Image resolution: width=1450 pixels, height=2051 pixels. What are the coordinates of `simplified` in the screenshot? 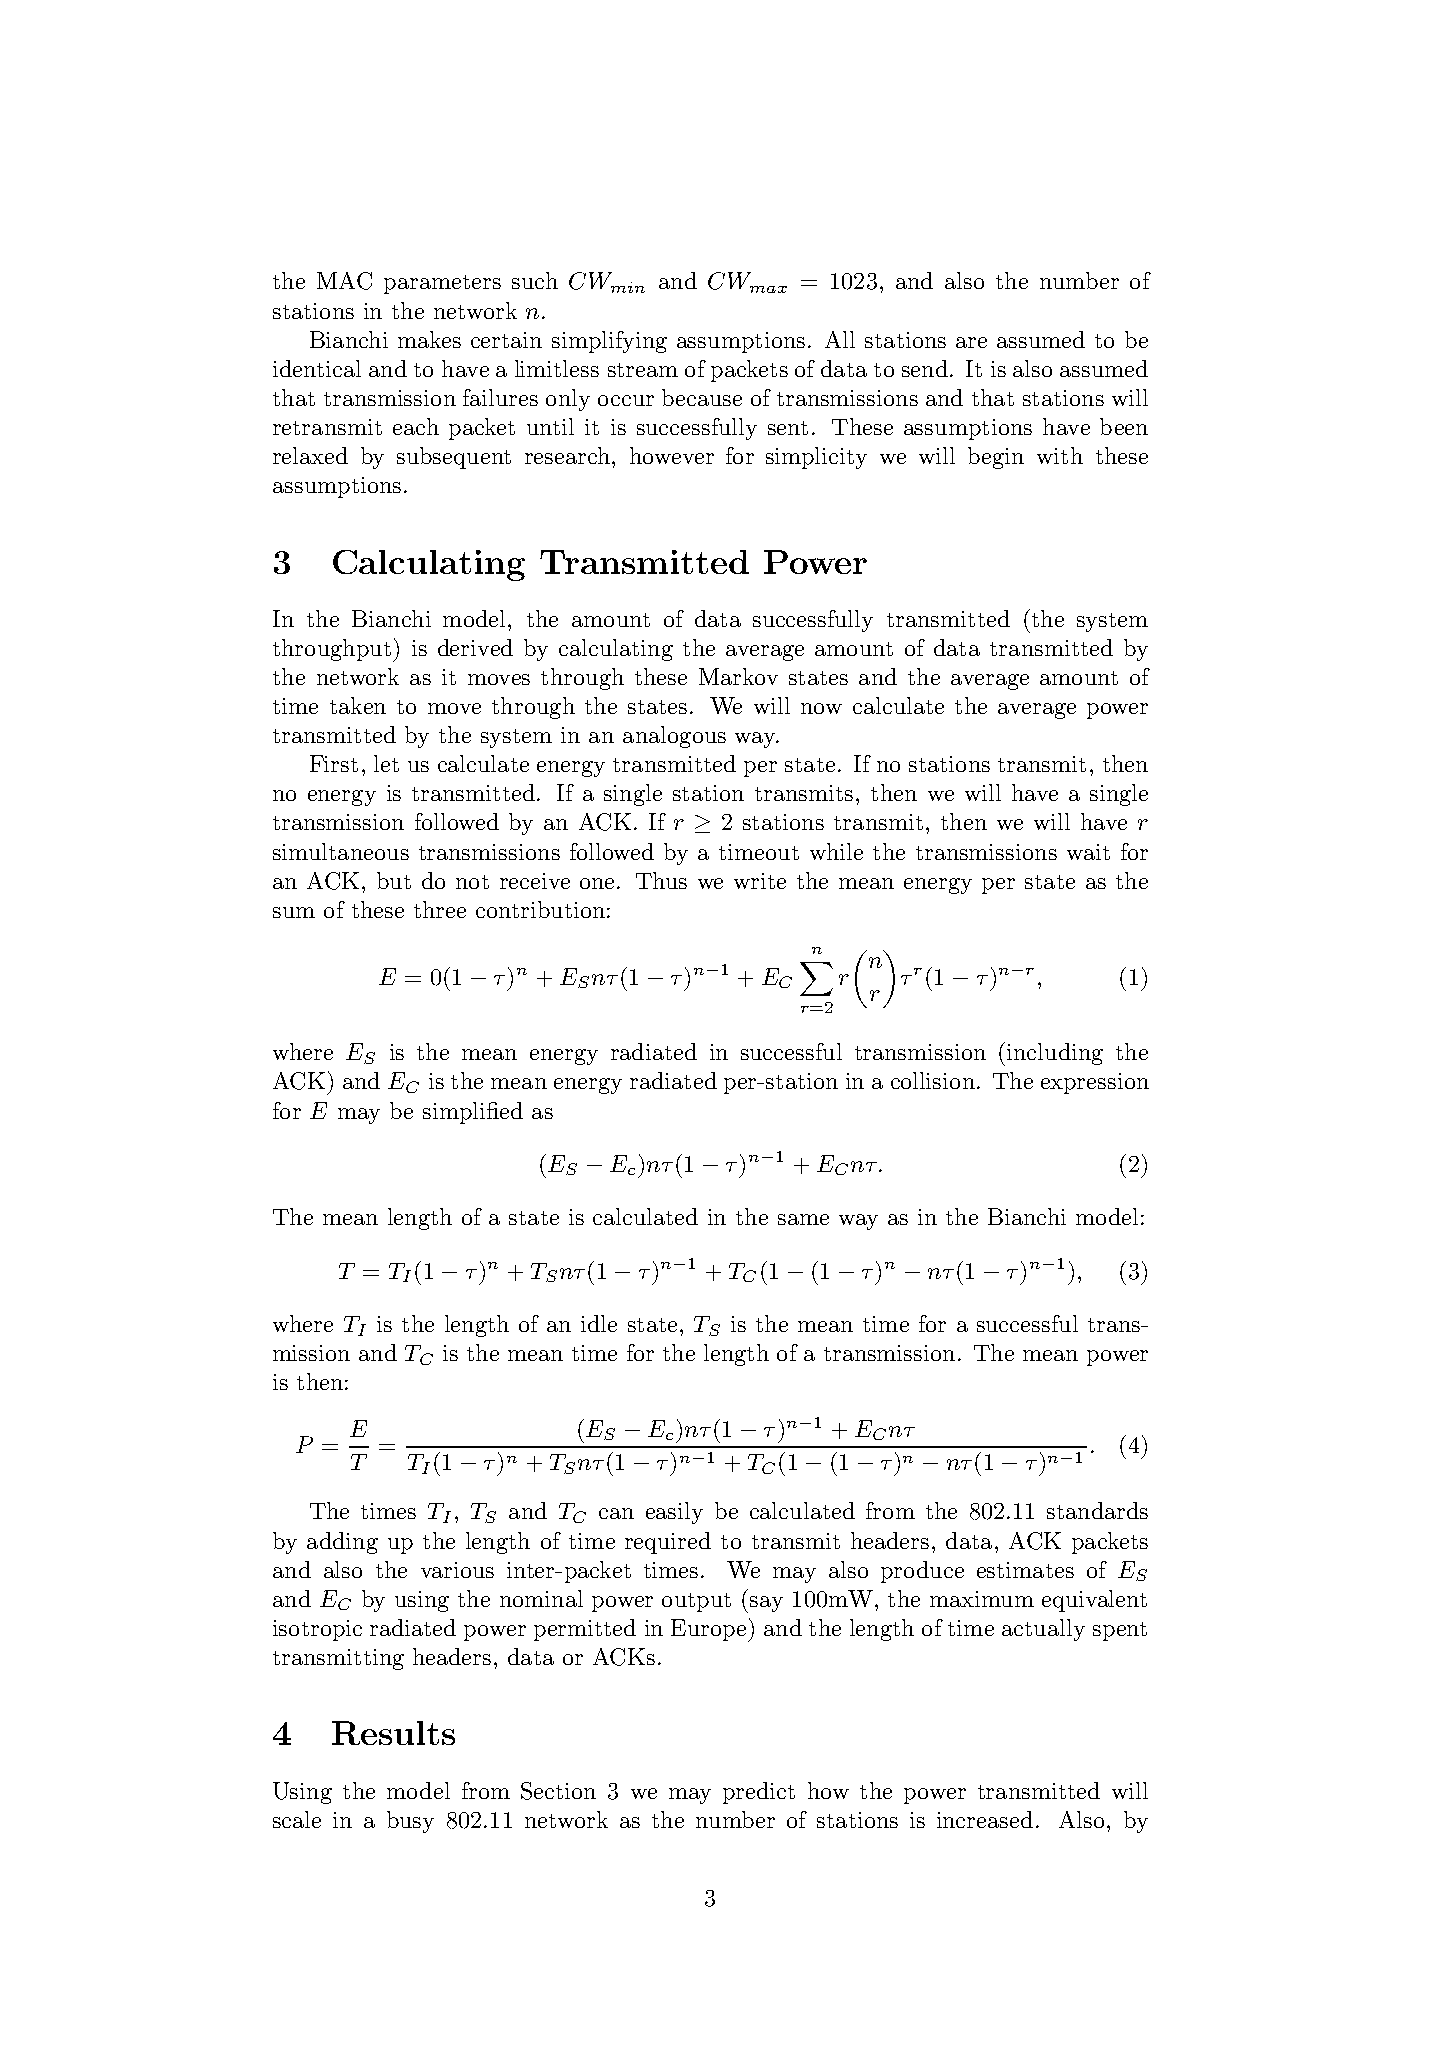 It's located at (473, 1113).
